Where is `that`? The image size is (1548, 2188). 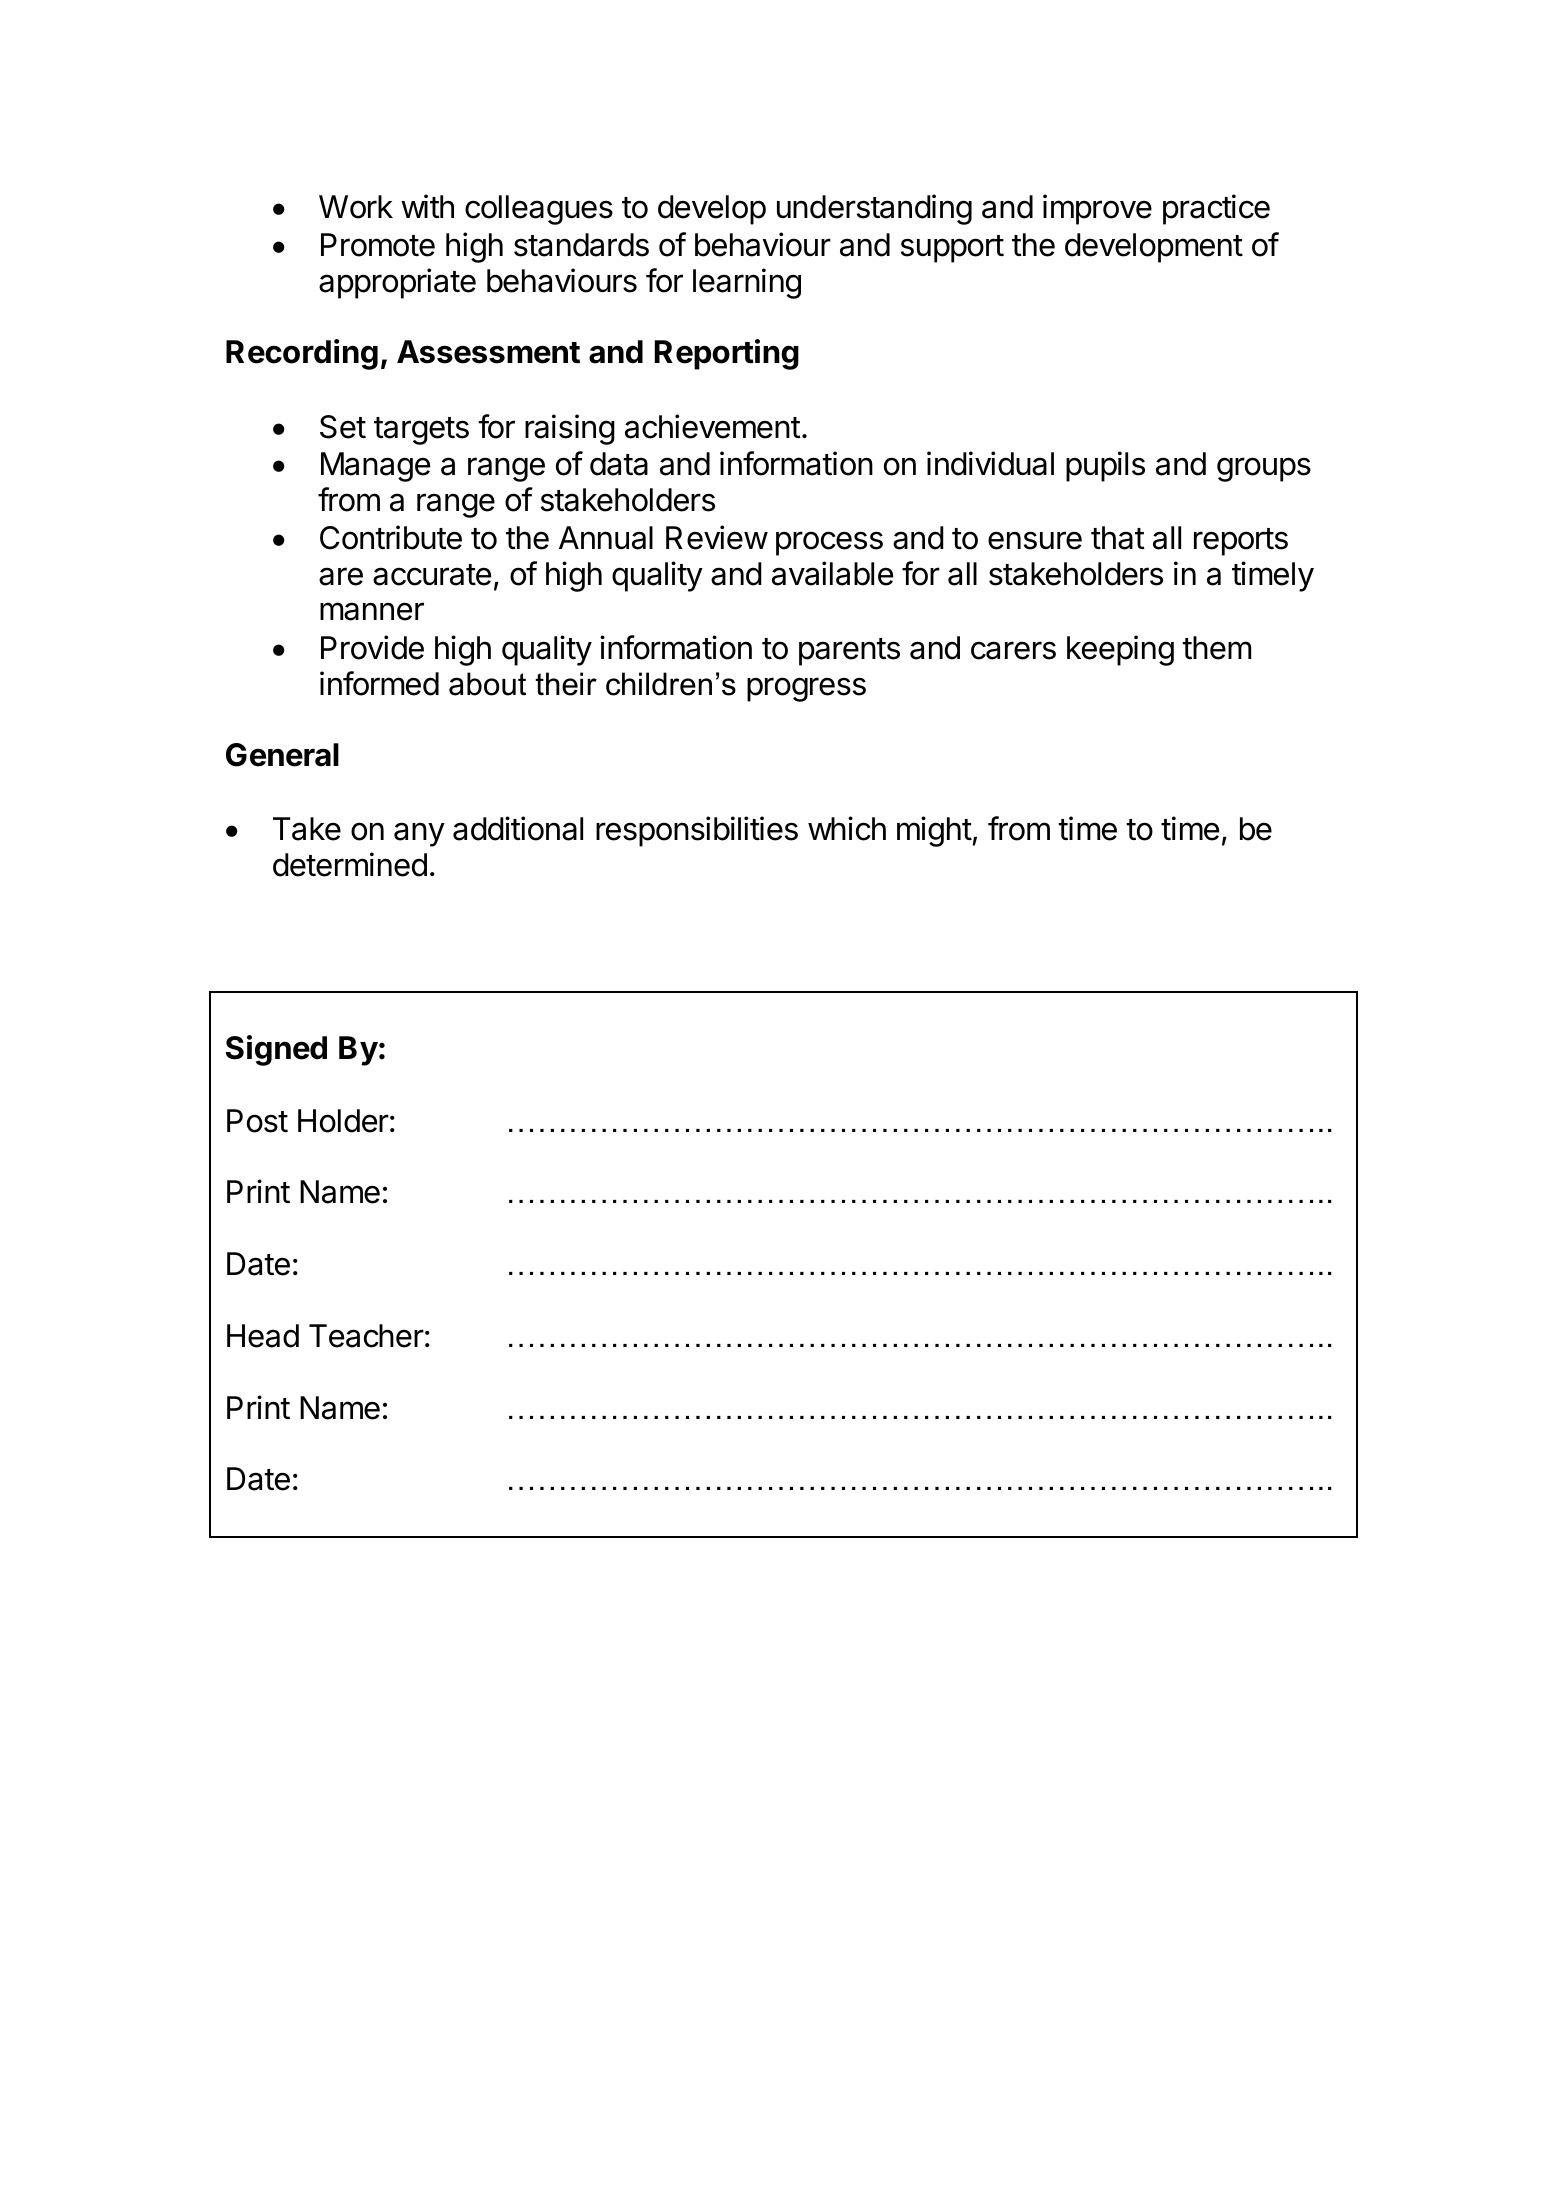 that is located at coordinates (1118, 538).
